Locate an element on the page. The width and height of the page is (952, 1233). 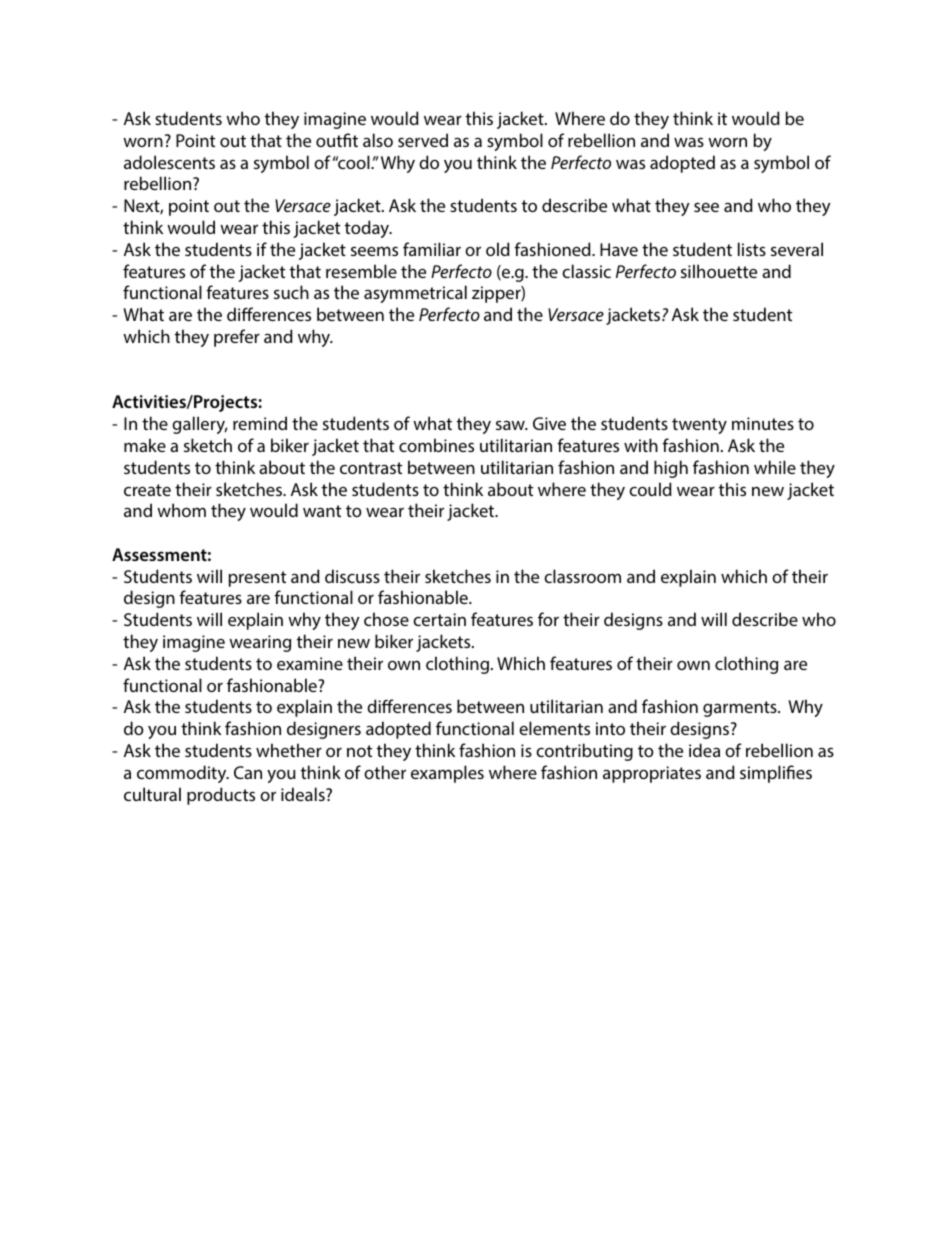
create is located at coordinates (147, 490).
